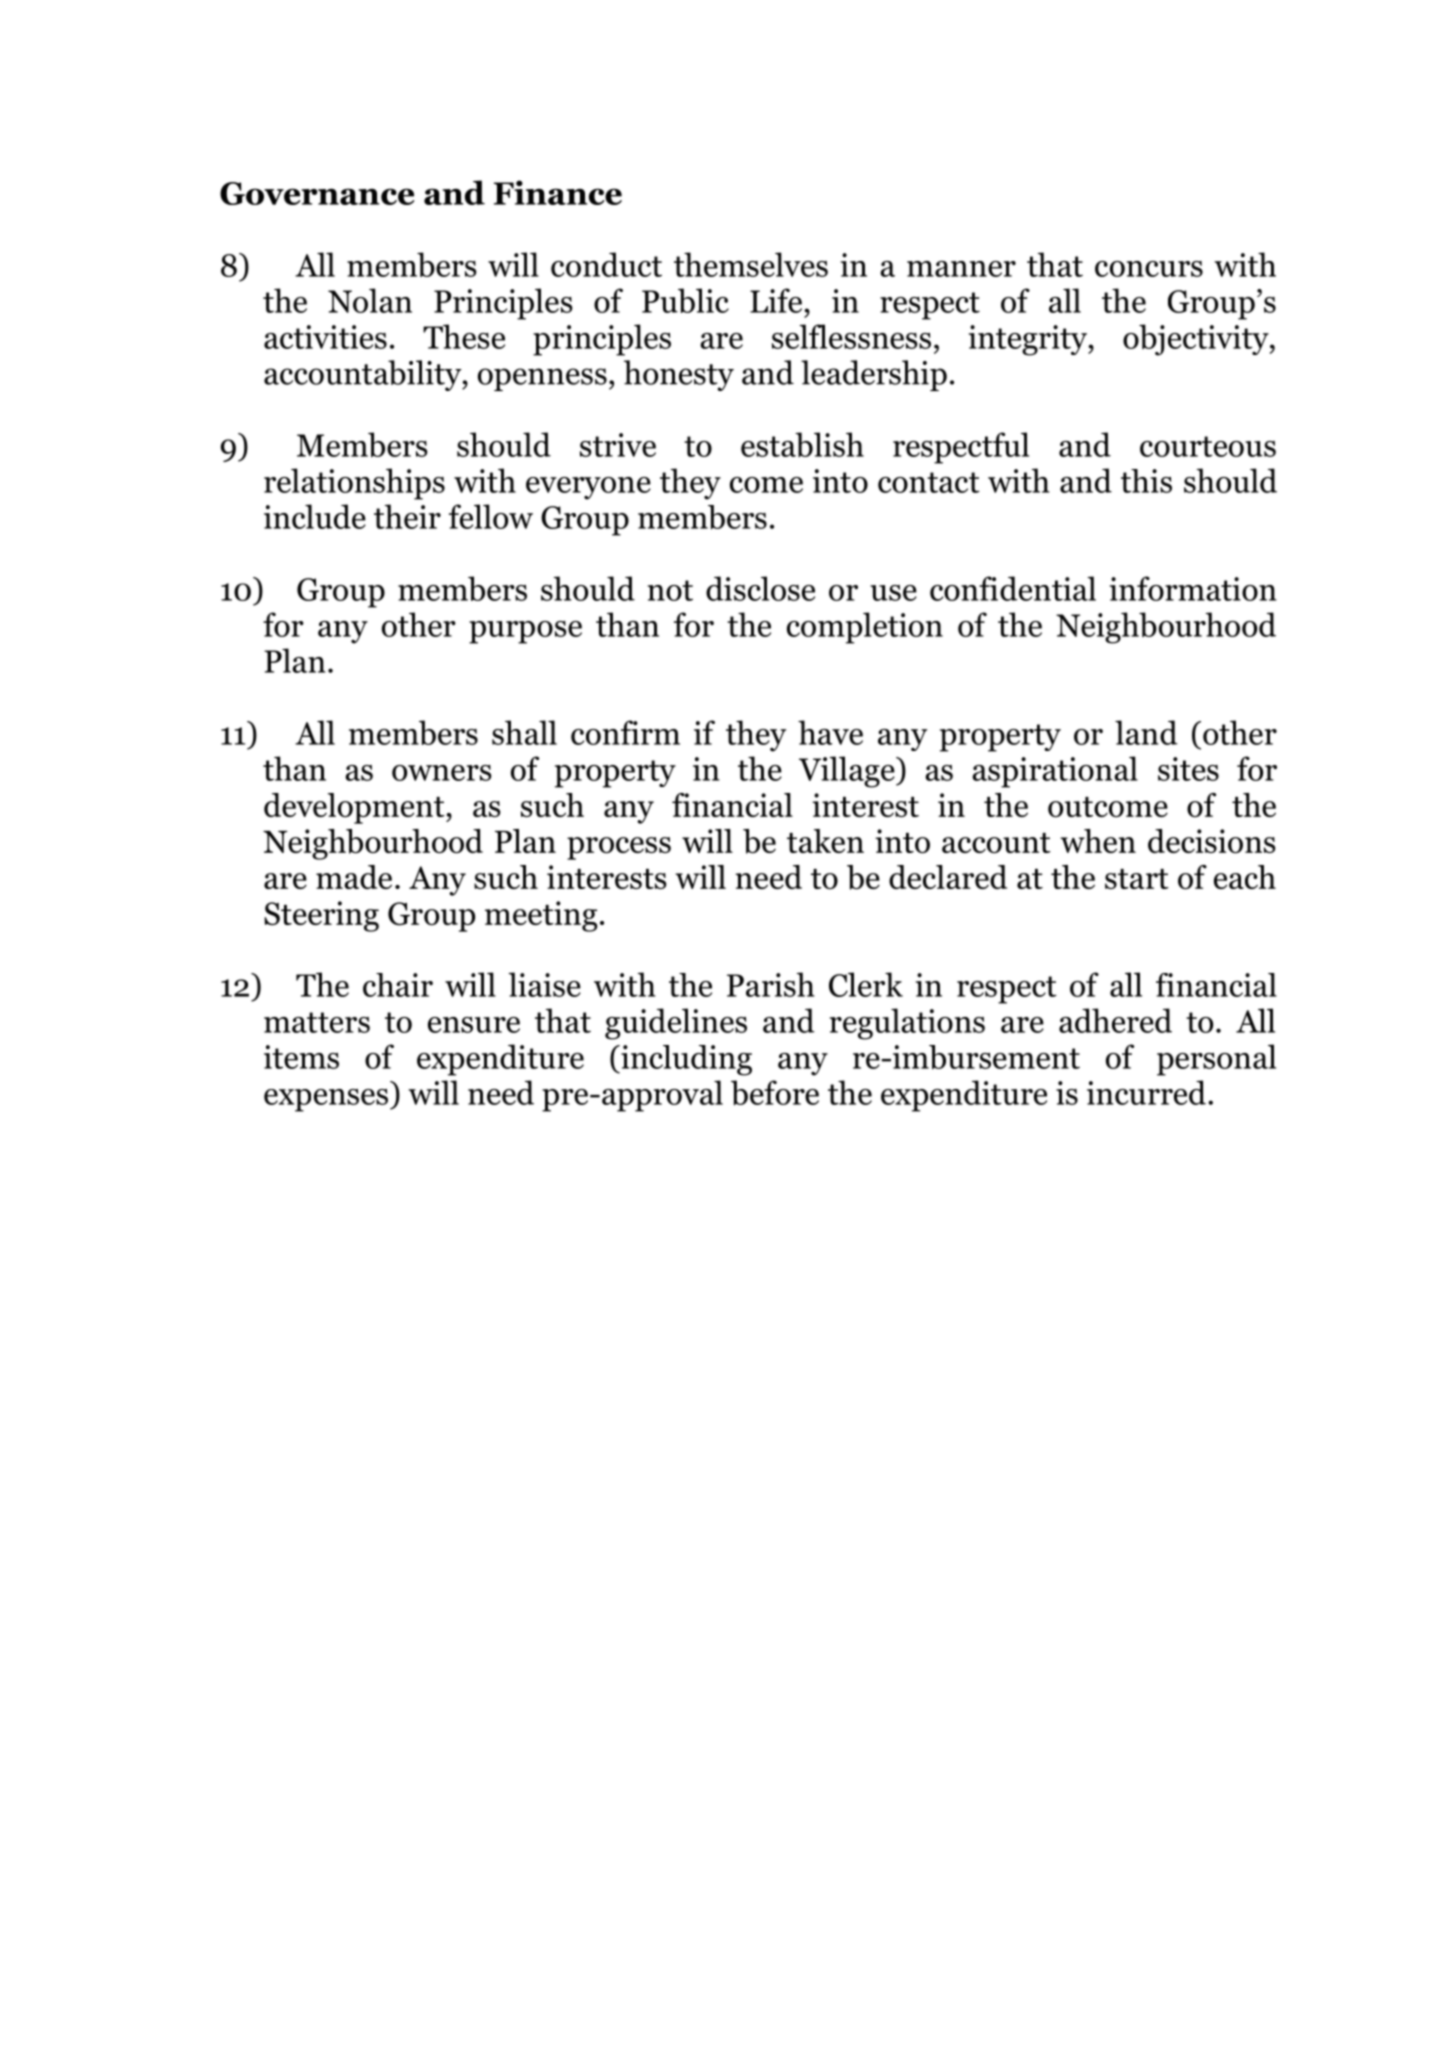  I want to click on incurred, so click(1146, 1092).
